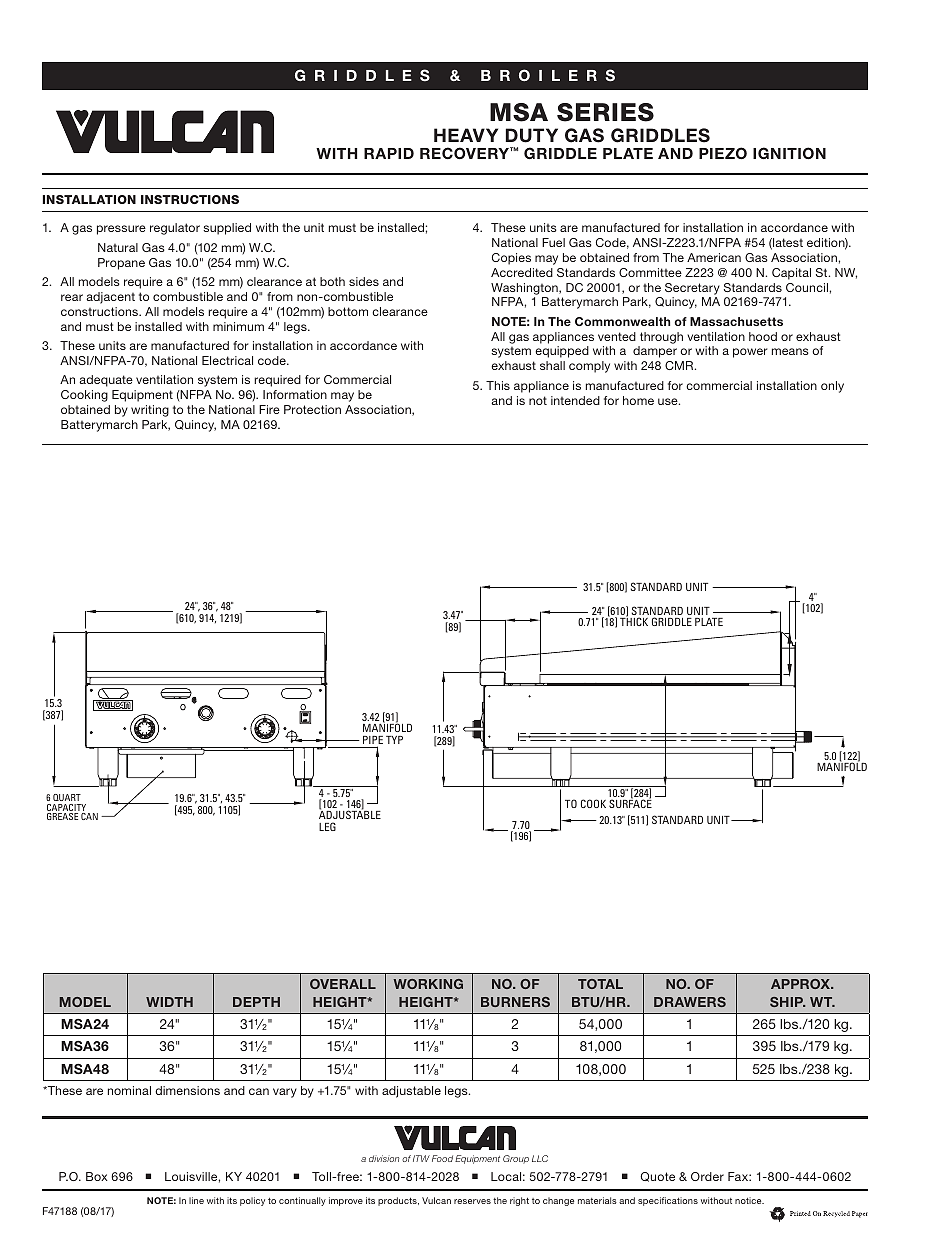 Image resolution: width=952 pixels, height=1233 pixels. I want to click on line, so click(196, 1200).
